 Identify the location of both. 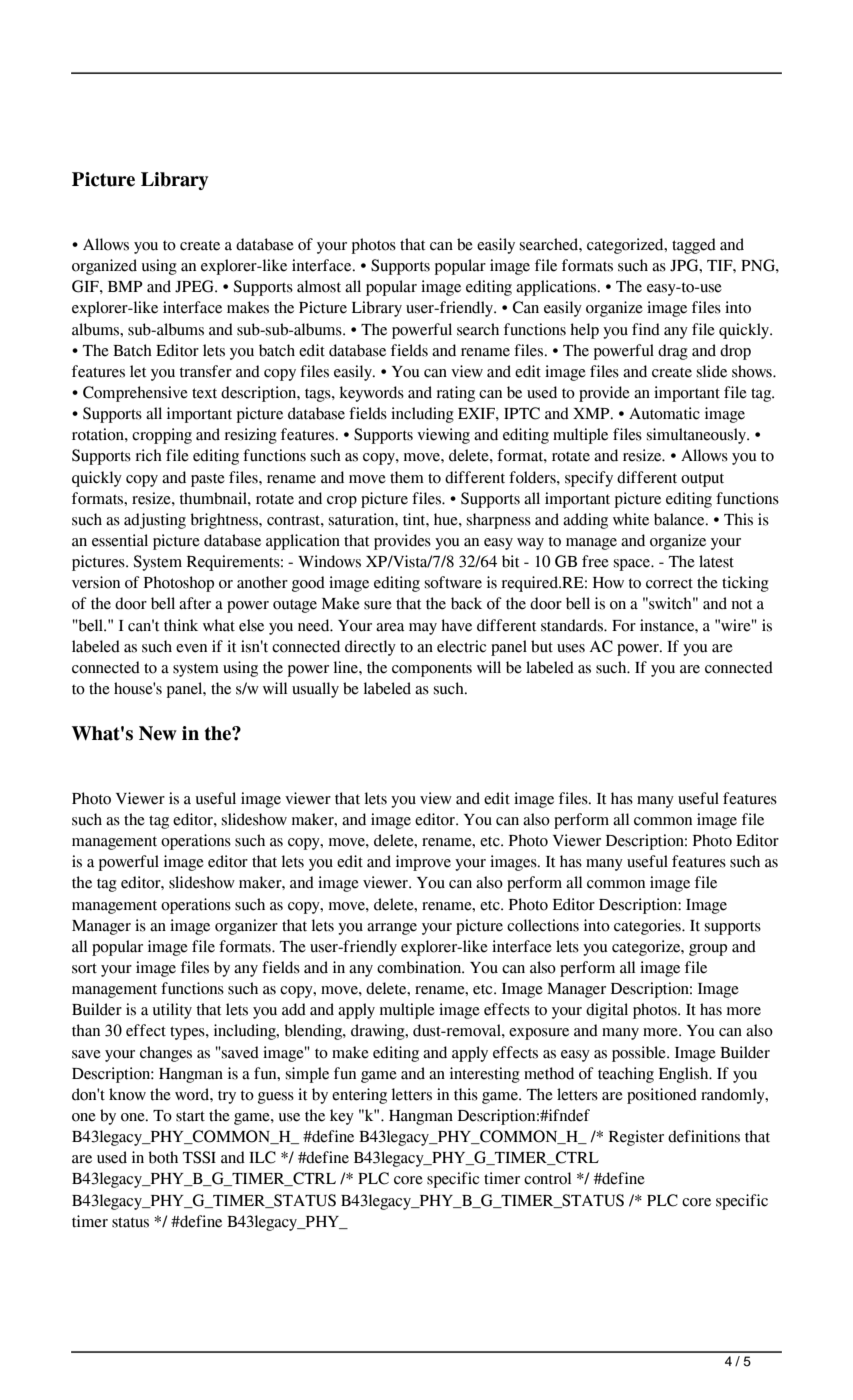
(163, 1157).
